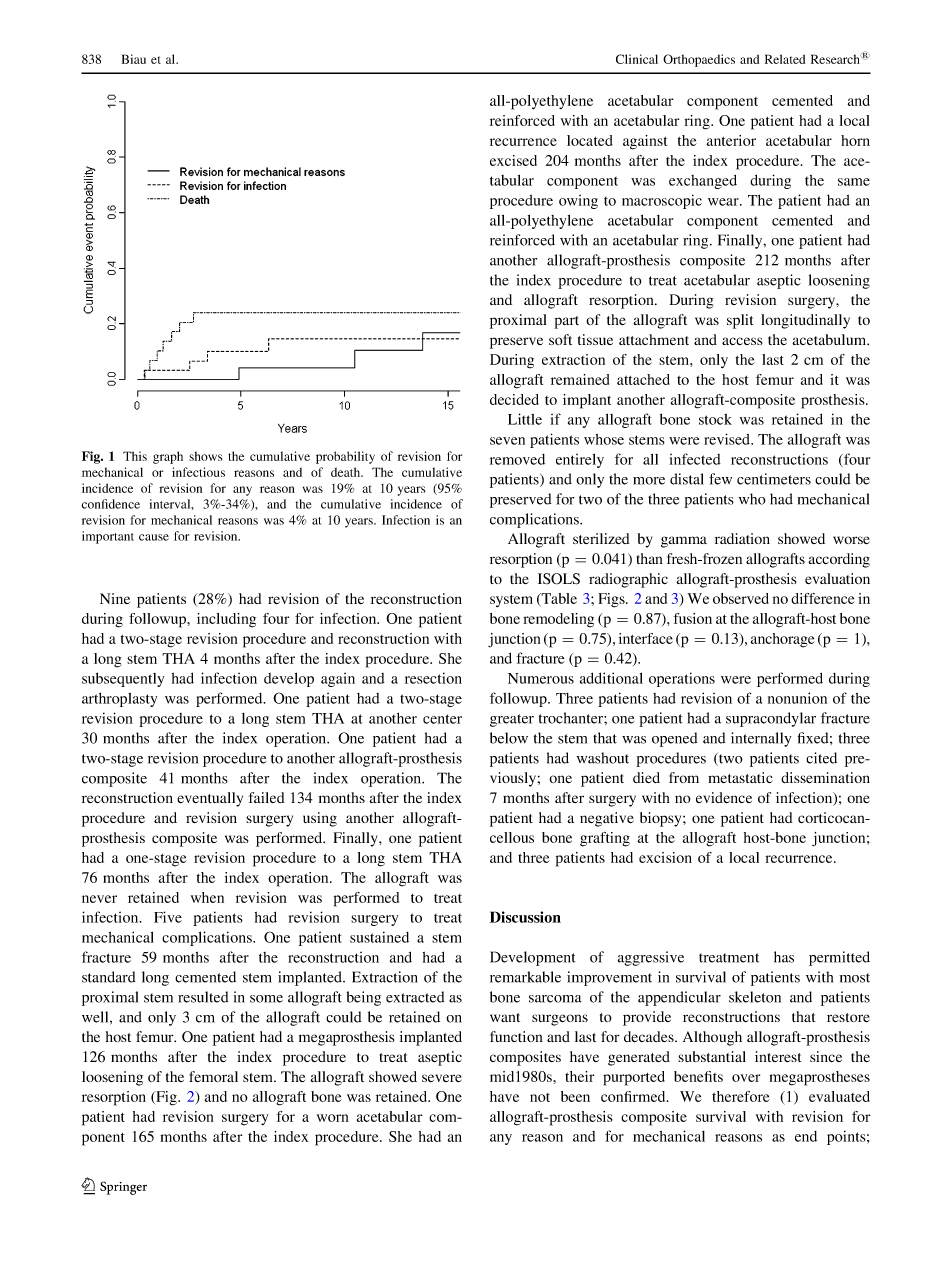 The height and width of the page is (1265, 952). Describe the element at coordinates (589, 140) in the page. I see `located` at that location.
